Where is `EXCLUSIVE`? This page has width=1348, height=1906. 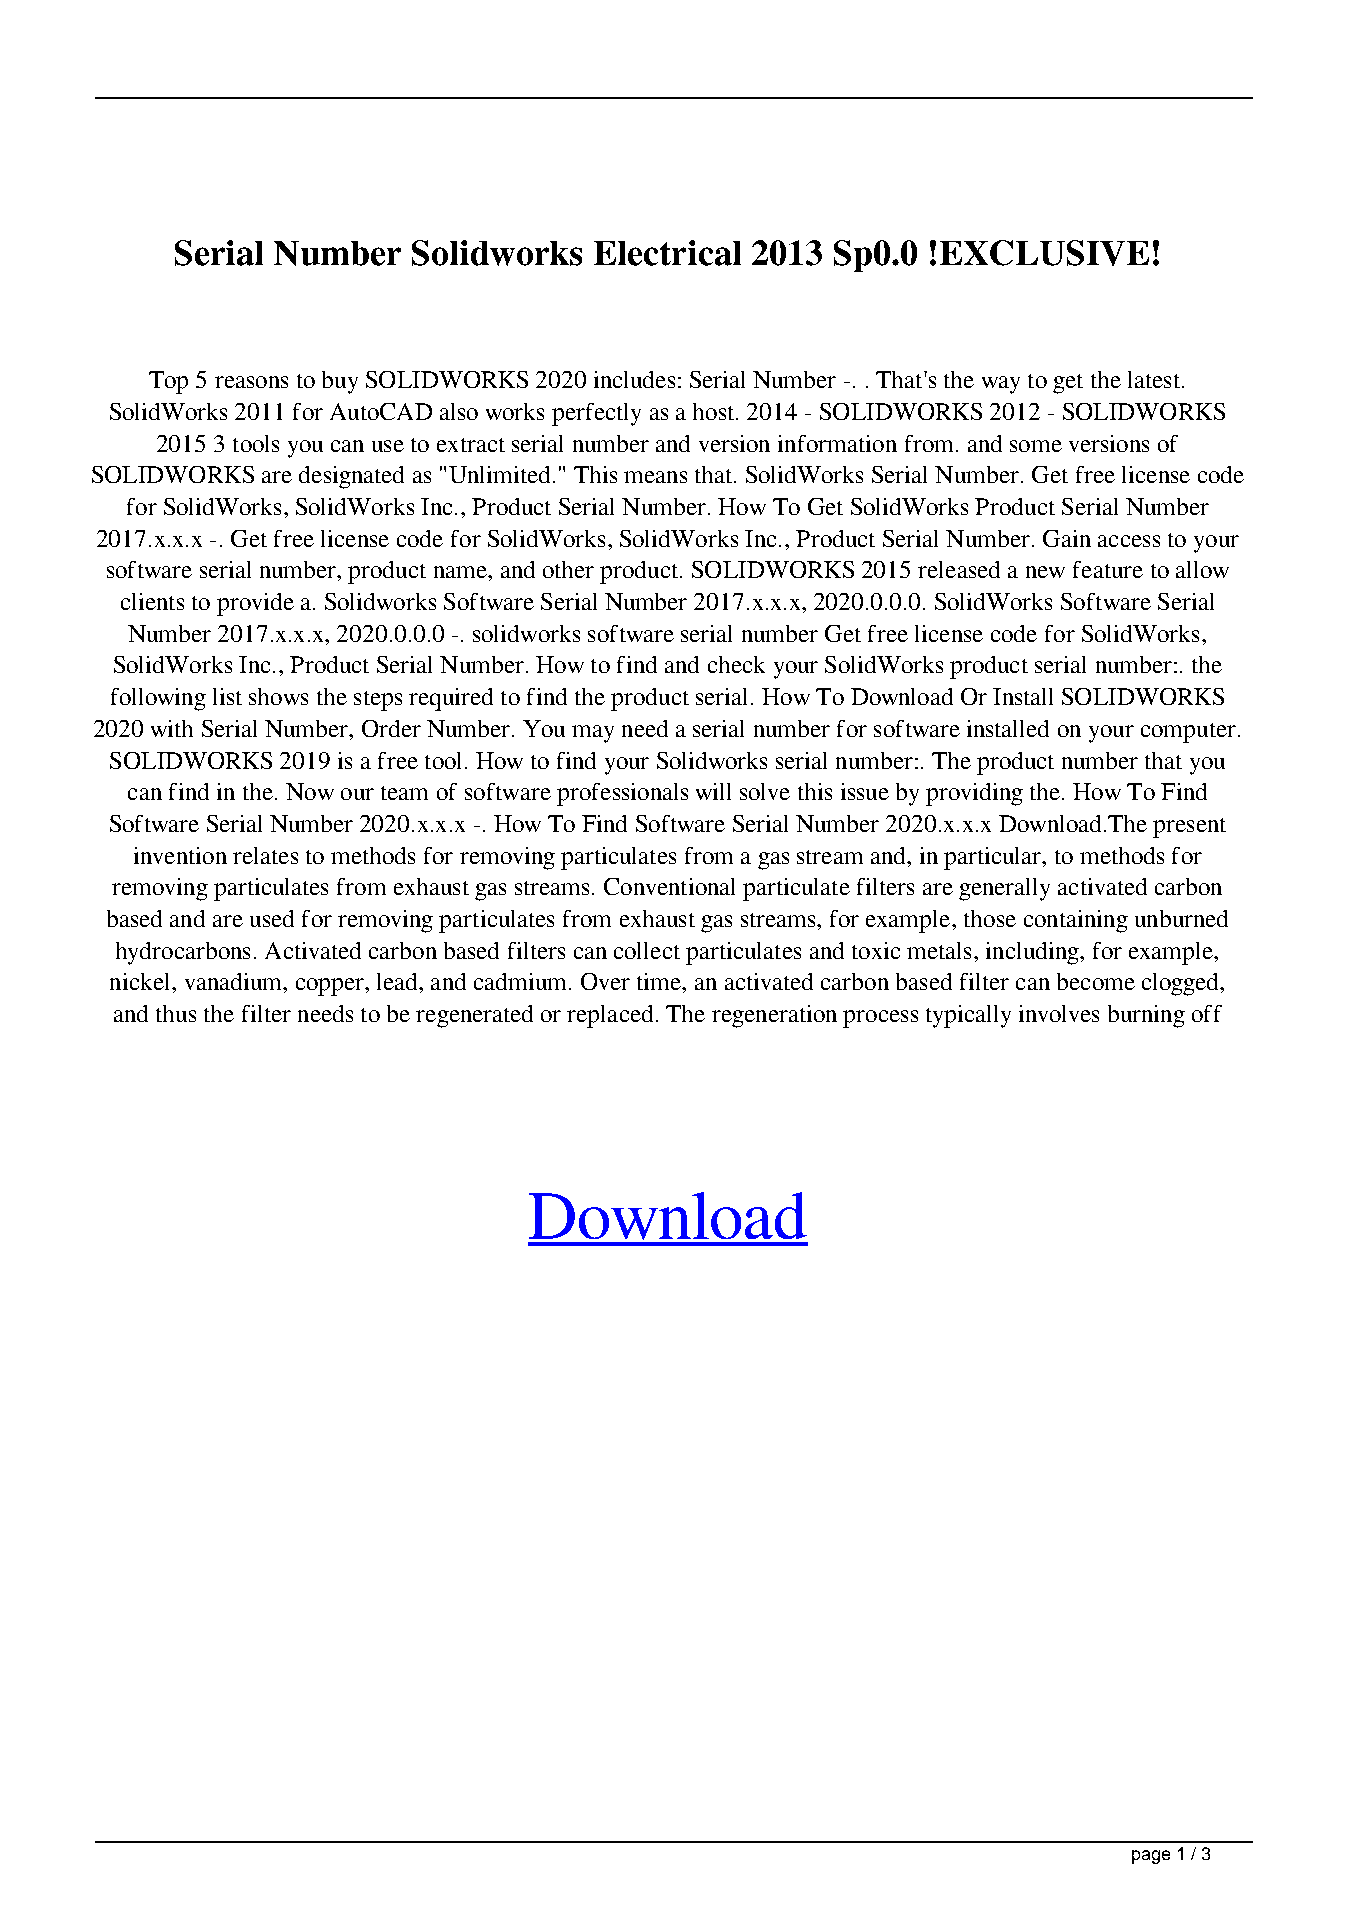
EXCLUSIVE is located at coordinates (1044, 253).
